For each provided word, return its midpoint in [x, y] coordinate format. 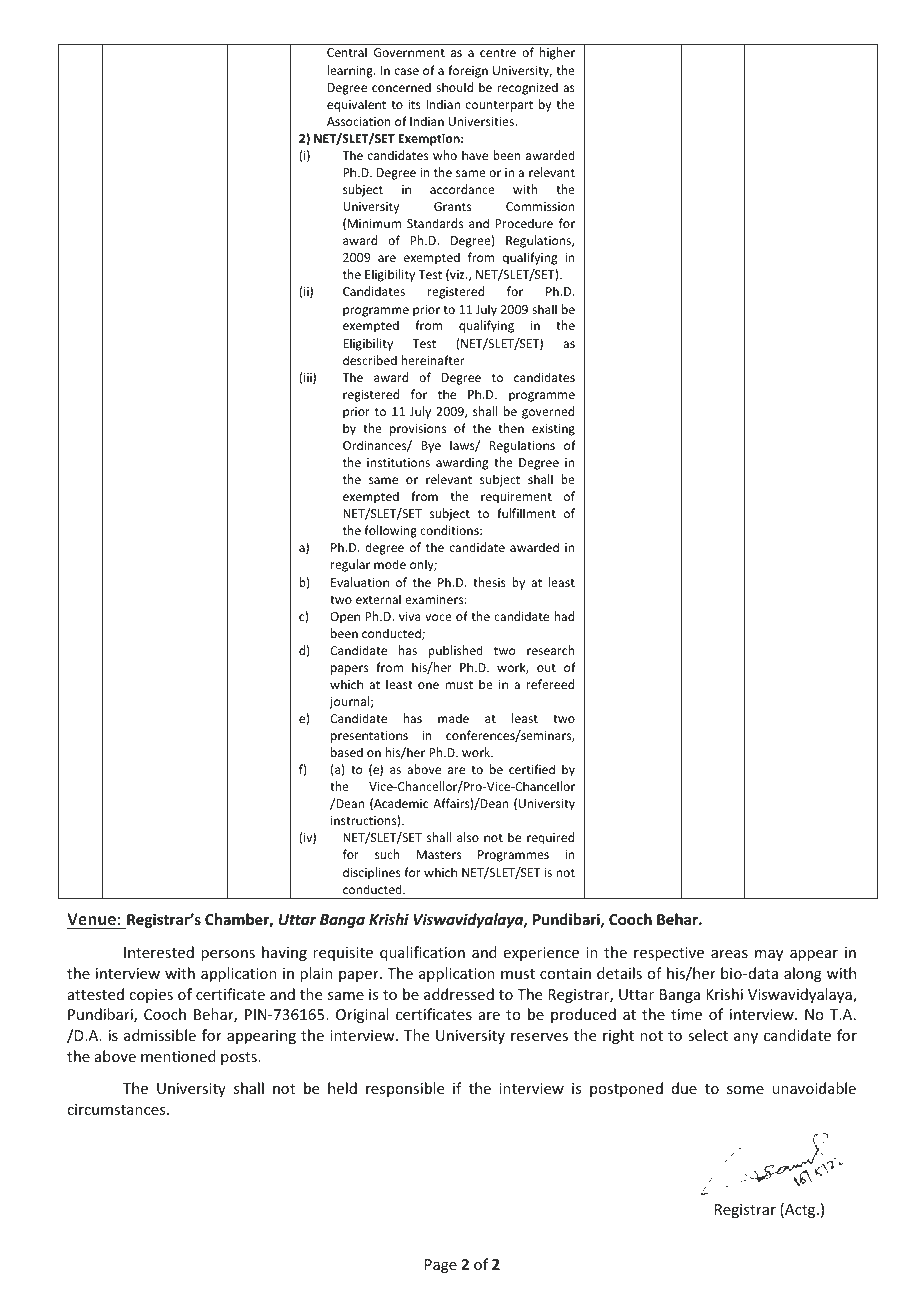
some [745, 1090]
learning [351, 71]
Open [345, 618]
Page [441, 1266]
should [454, 87]
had [564, 616]
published [455, 651]
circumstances [117, 1109]
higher [557, 53]
